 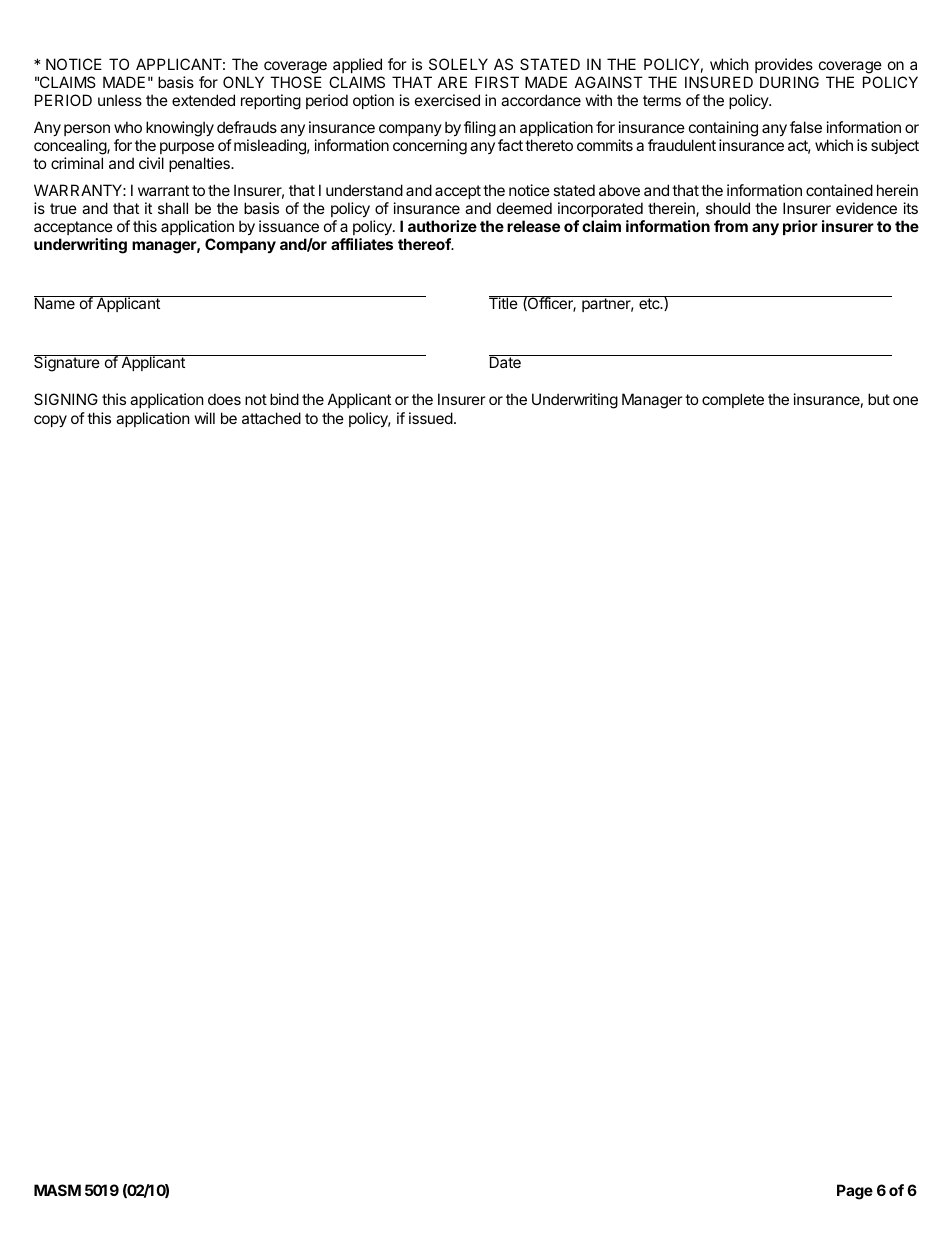 What do you see at coordinates (120, 100) in the screenshot?
I see `unless` at bounding box center [120, 100].
